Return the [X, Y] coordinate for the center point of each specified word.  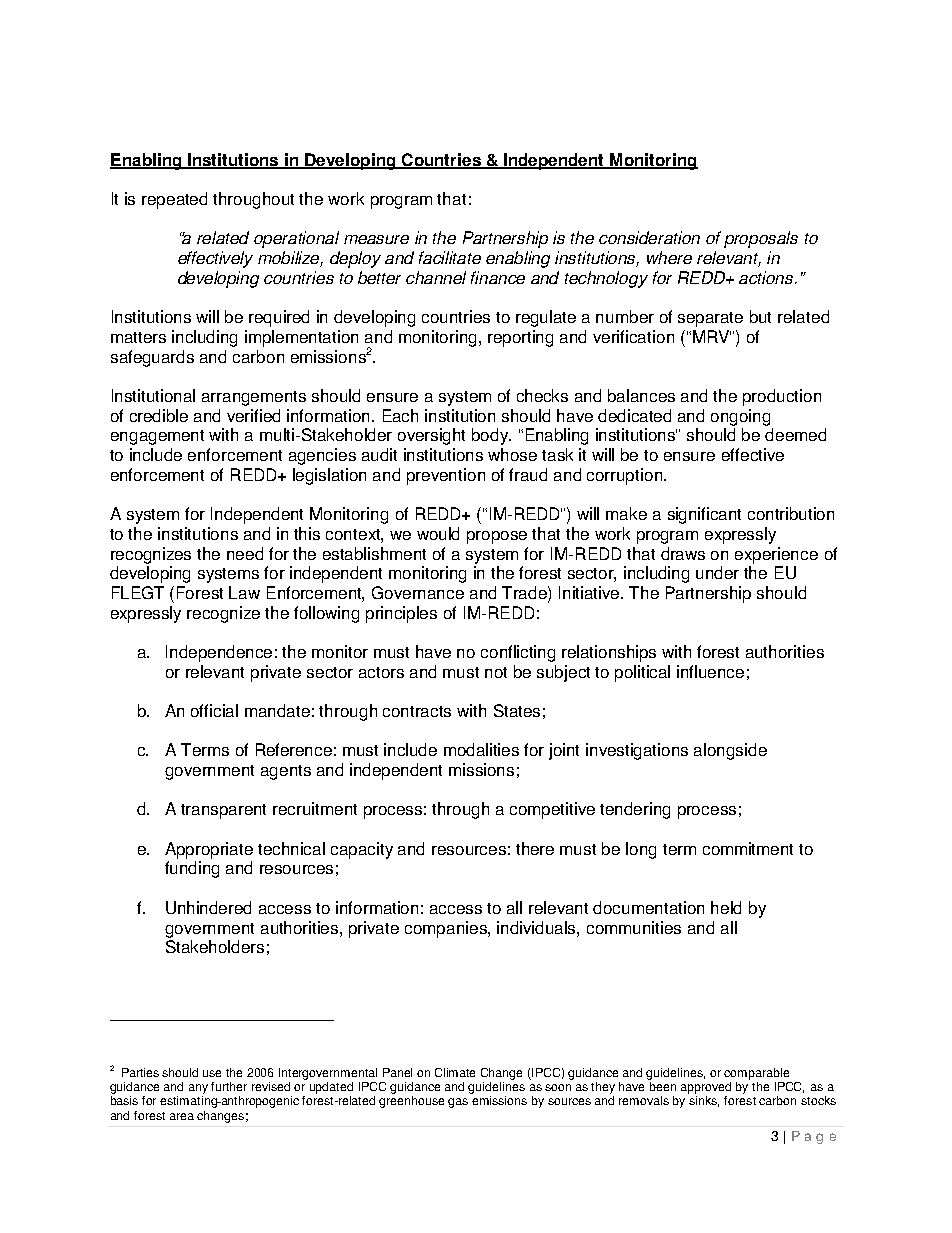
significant [704, 515]
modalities [481, 749]
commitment [748, 848]
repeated [174, 200]
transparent [223, 811]
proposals [761, 239]
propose [497, 537]
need [245, 553]
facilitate [450, 257]
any [198, 1089]
